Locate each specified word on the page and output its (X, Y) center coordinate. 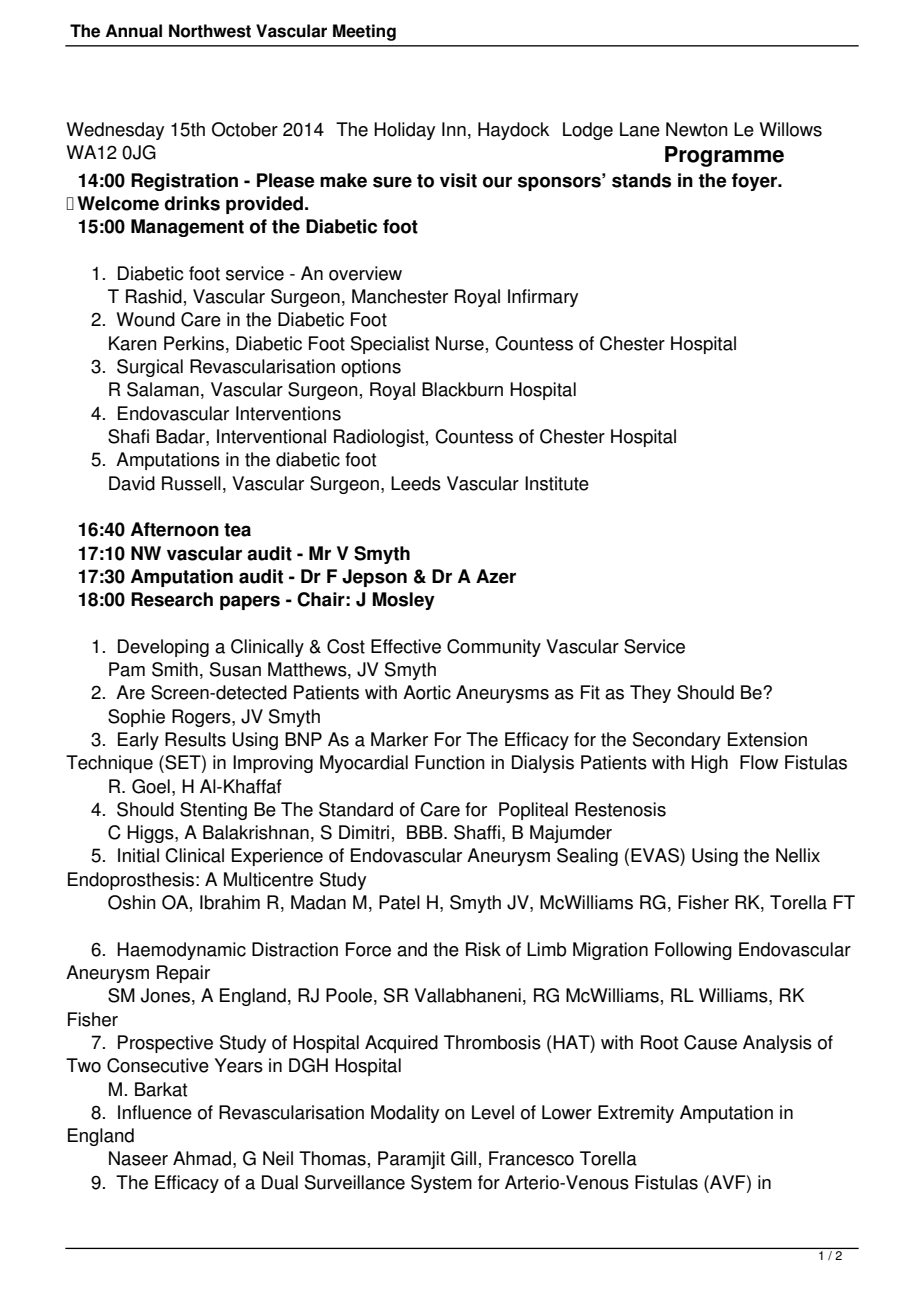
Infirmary (543, 298)
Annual (134, 31)
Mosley (403, 601)
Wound (146, 319)
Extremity (636, 1114)
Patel (399, 902)
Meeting (364, 32)
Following (693, 951)
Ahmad (202, 1158)
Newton (697, 129)
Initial (138, 855)
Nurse (460, 343)
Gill (463, 1158)
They (650, 694)
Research (172, 599)
